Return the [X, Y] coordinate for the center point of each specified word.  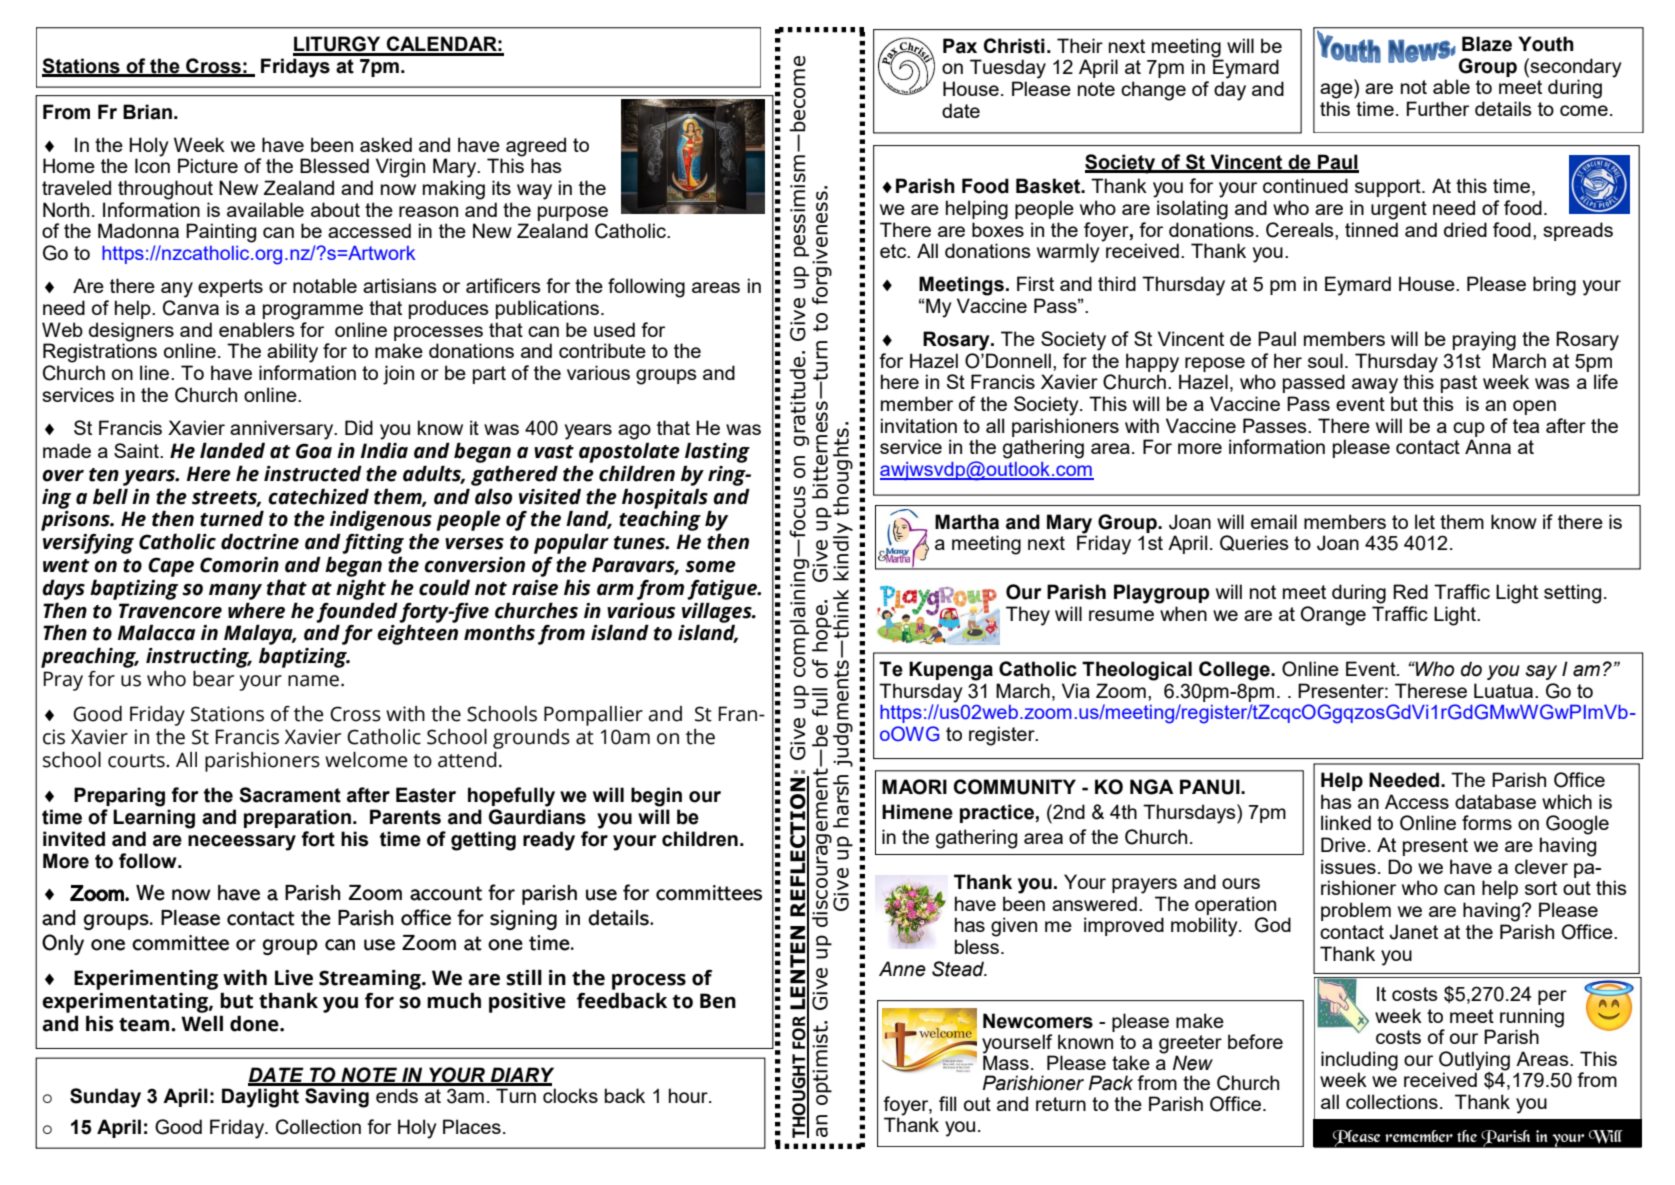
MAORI [914, 787]
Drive [1343, 844]
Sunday [105, 1098]
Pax [960, 46]
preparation [297, 818]
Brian [147, 112]
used [614, 329]
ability [292, 353]
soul [1325, 360]
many [235, 592]
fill [947, 1103]
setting [1572, 594]
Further [1438, 108]
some [710, 567]
